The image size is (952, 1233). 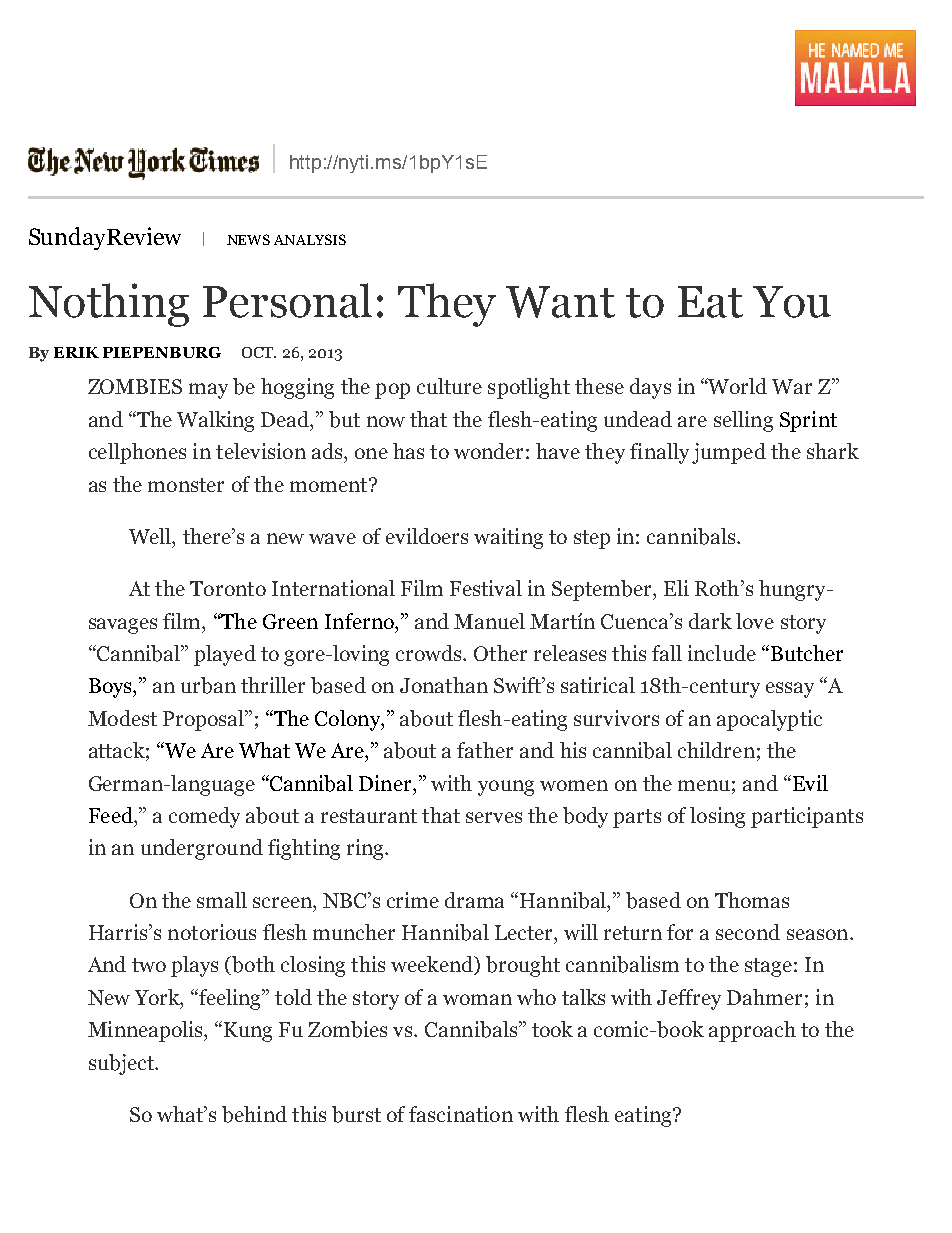 I want to click on fascination, so click(x=461, y=1114).
